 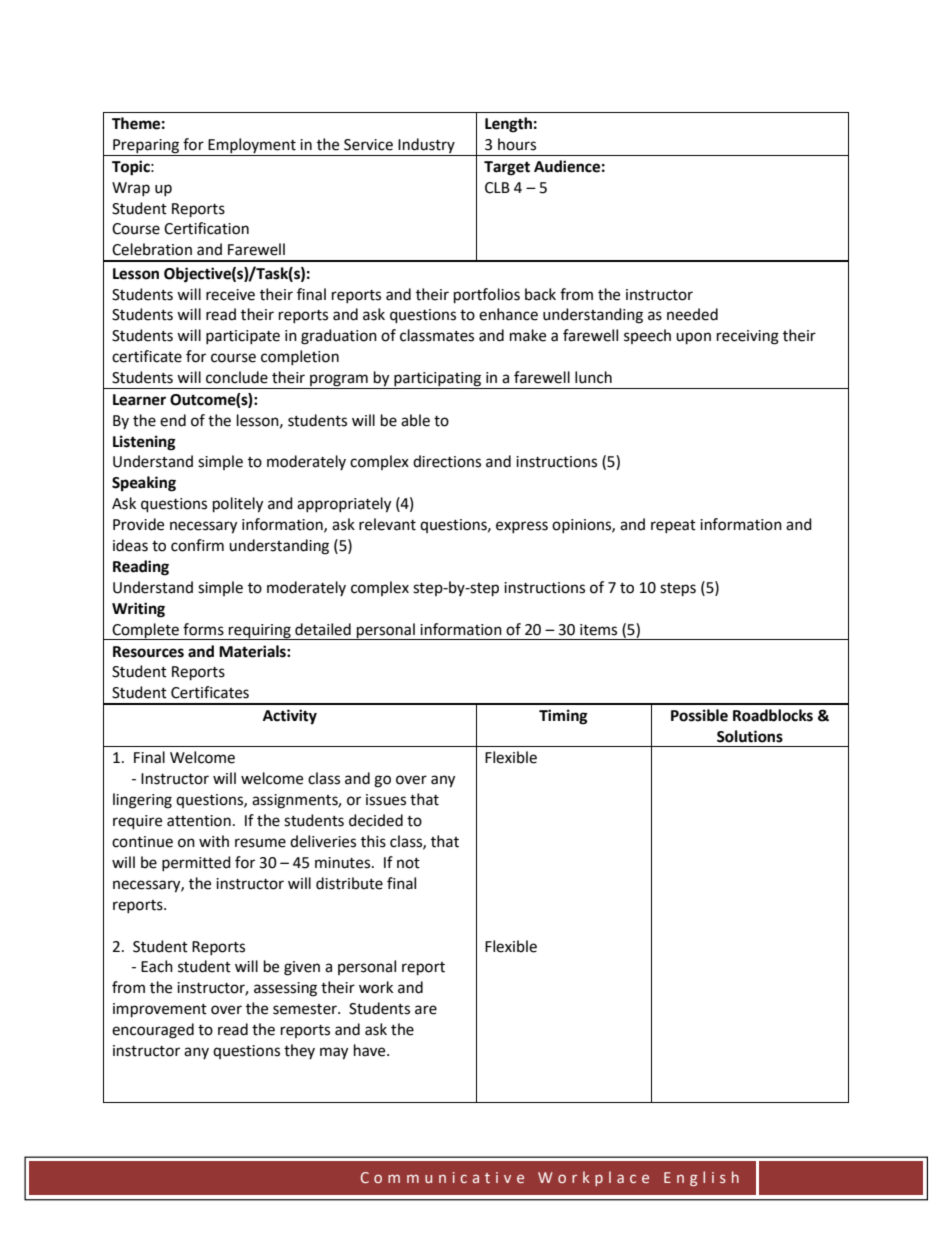 I want to click on Employment, so click(x=252, y=147).
